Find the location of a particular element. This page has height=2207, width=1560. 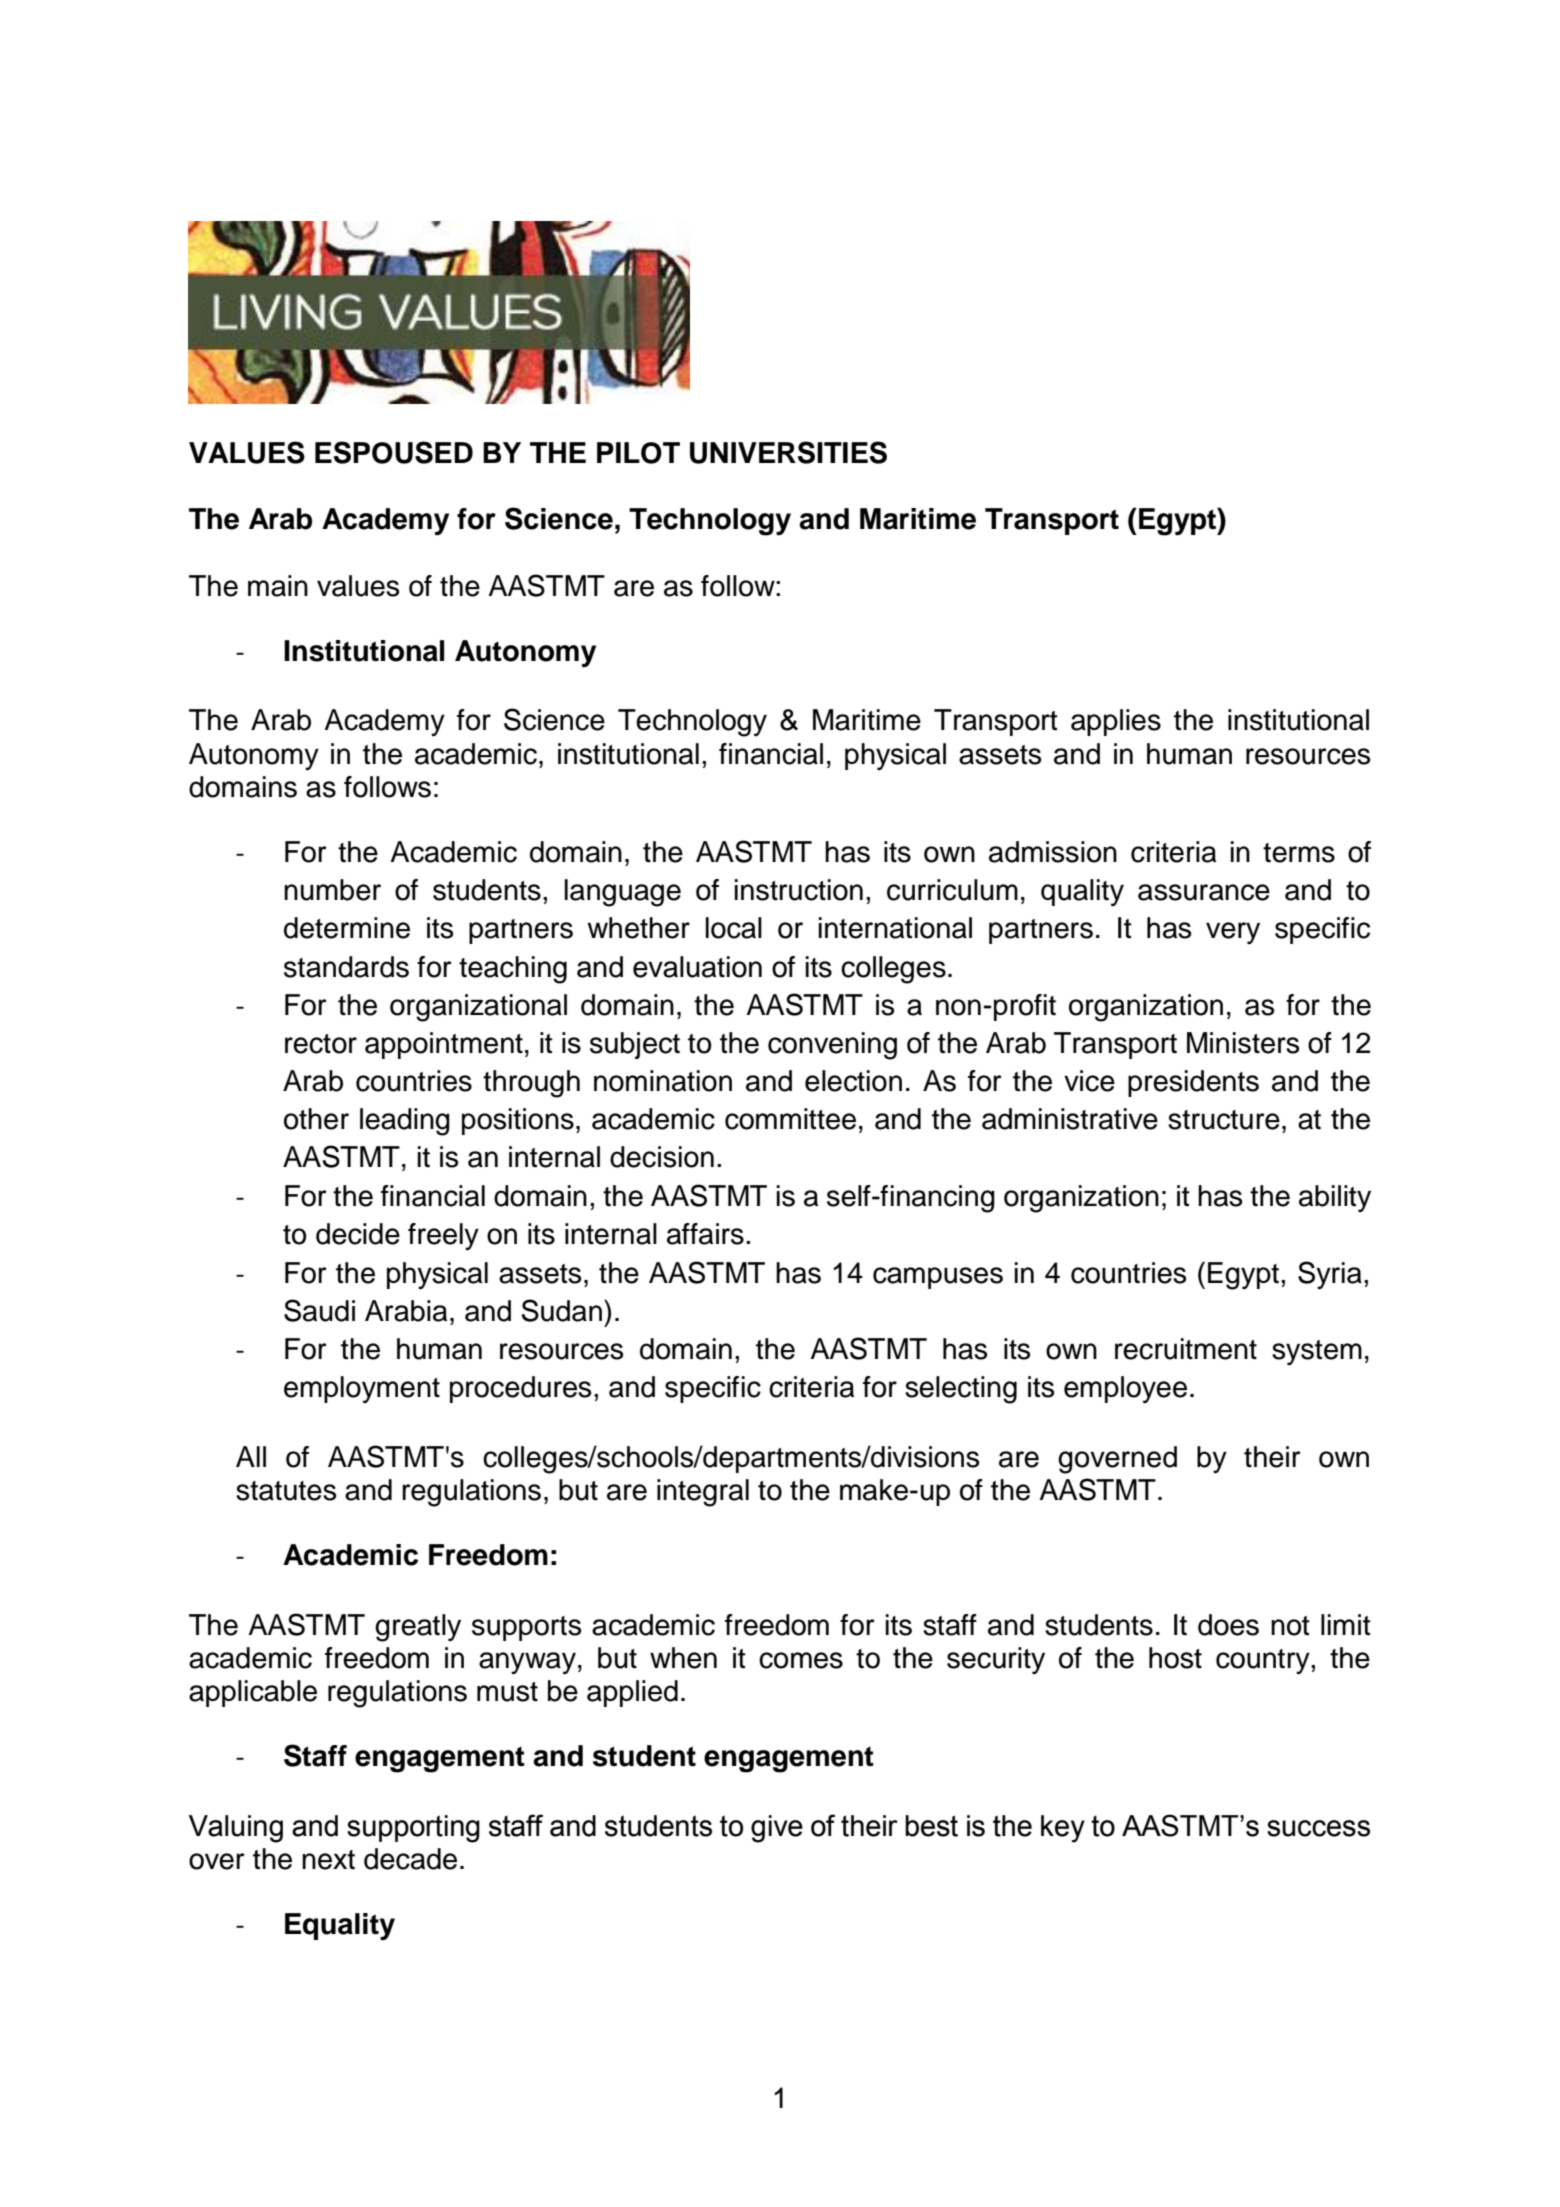

greatly is located at coordinates (418, 1628).
